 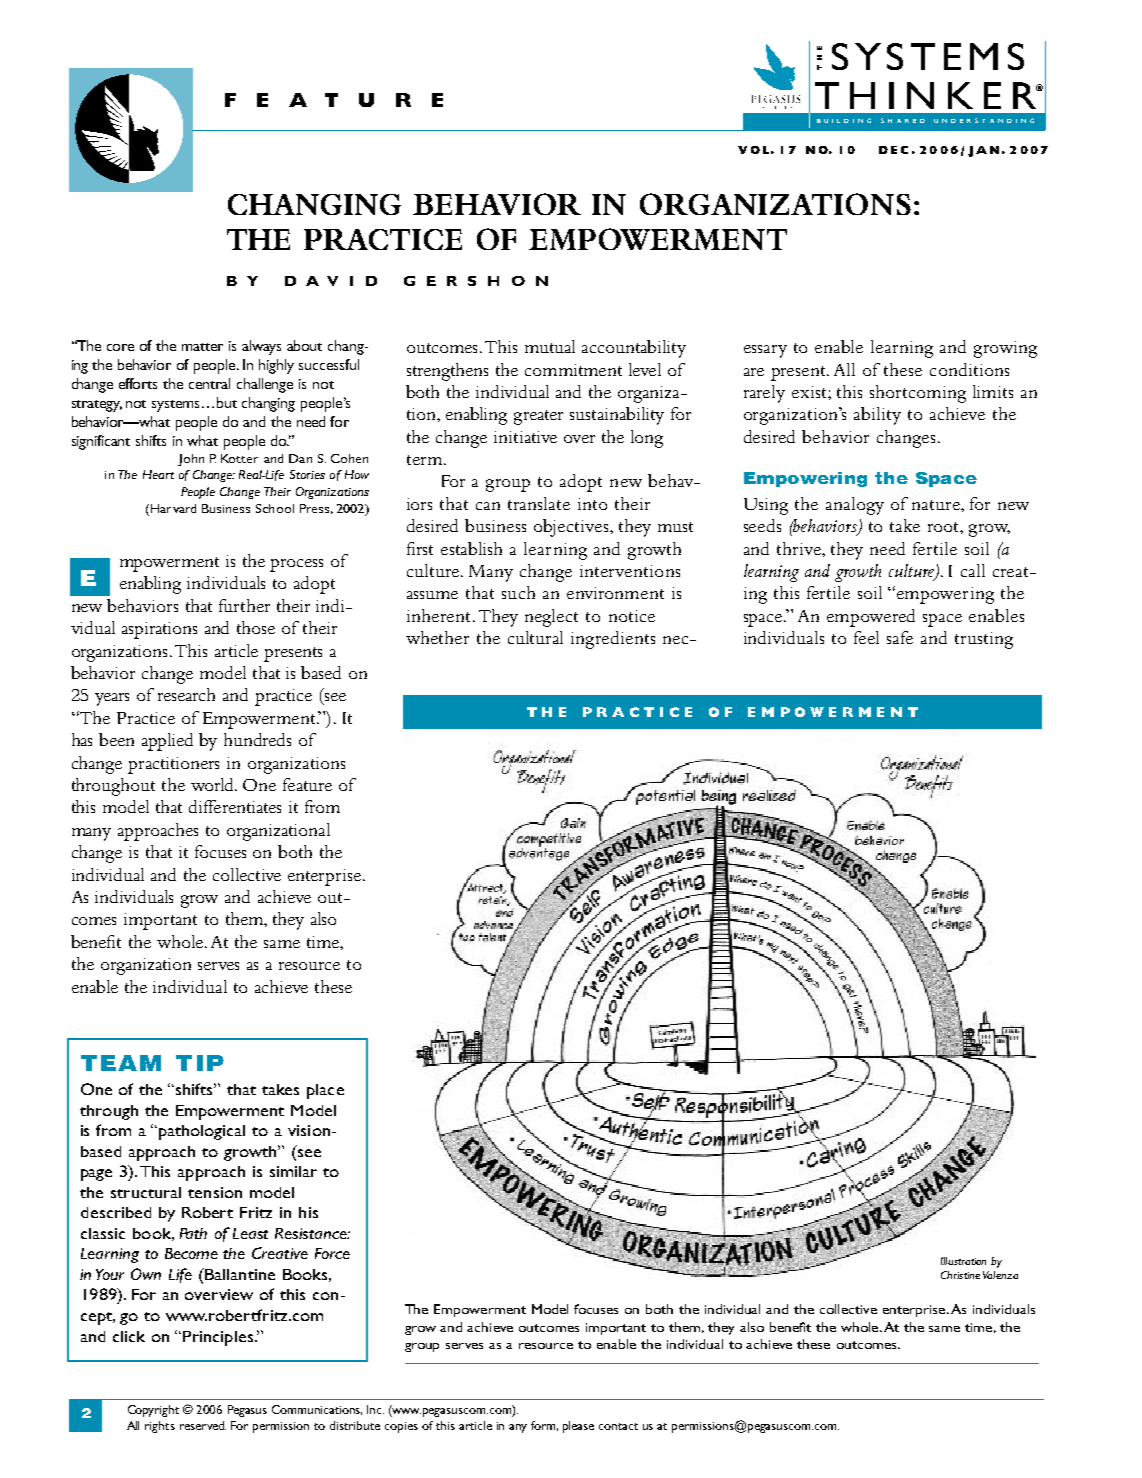 What do you see at coordinates (535, 637) in the document?
I see `cultural` at bounding box center [535, 637].
